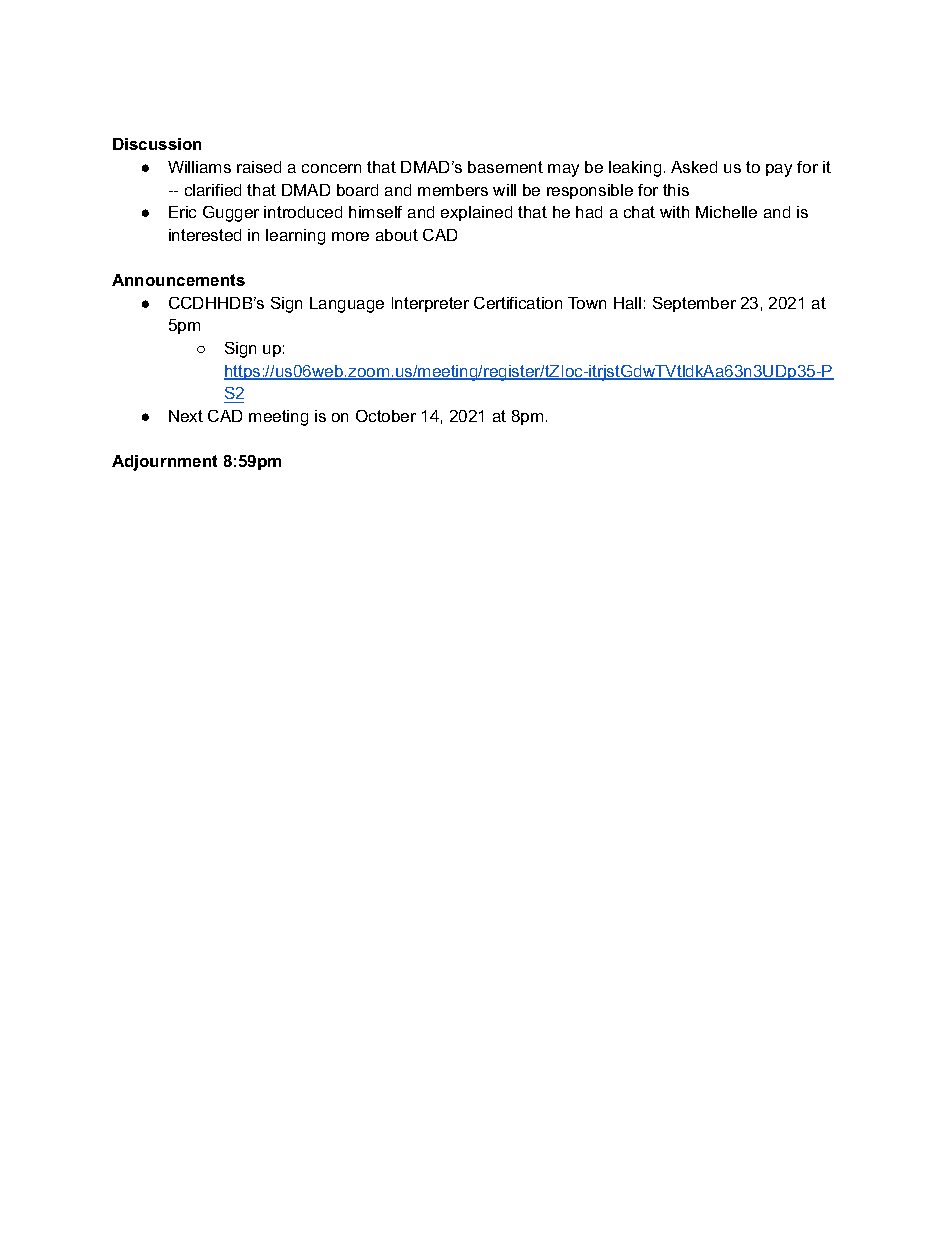 Image resolution: width=952 pixels, height=1233 pixels. What do you see at coordinates (259, 167) in the page?
I see `raised` at bounding box center [259, 167].
